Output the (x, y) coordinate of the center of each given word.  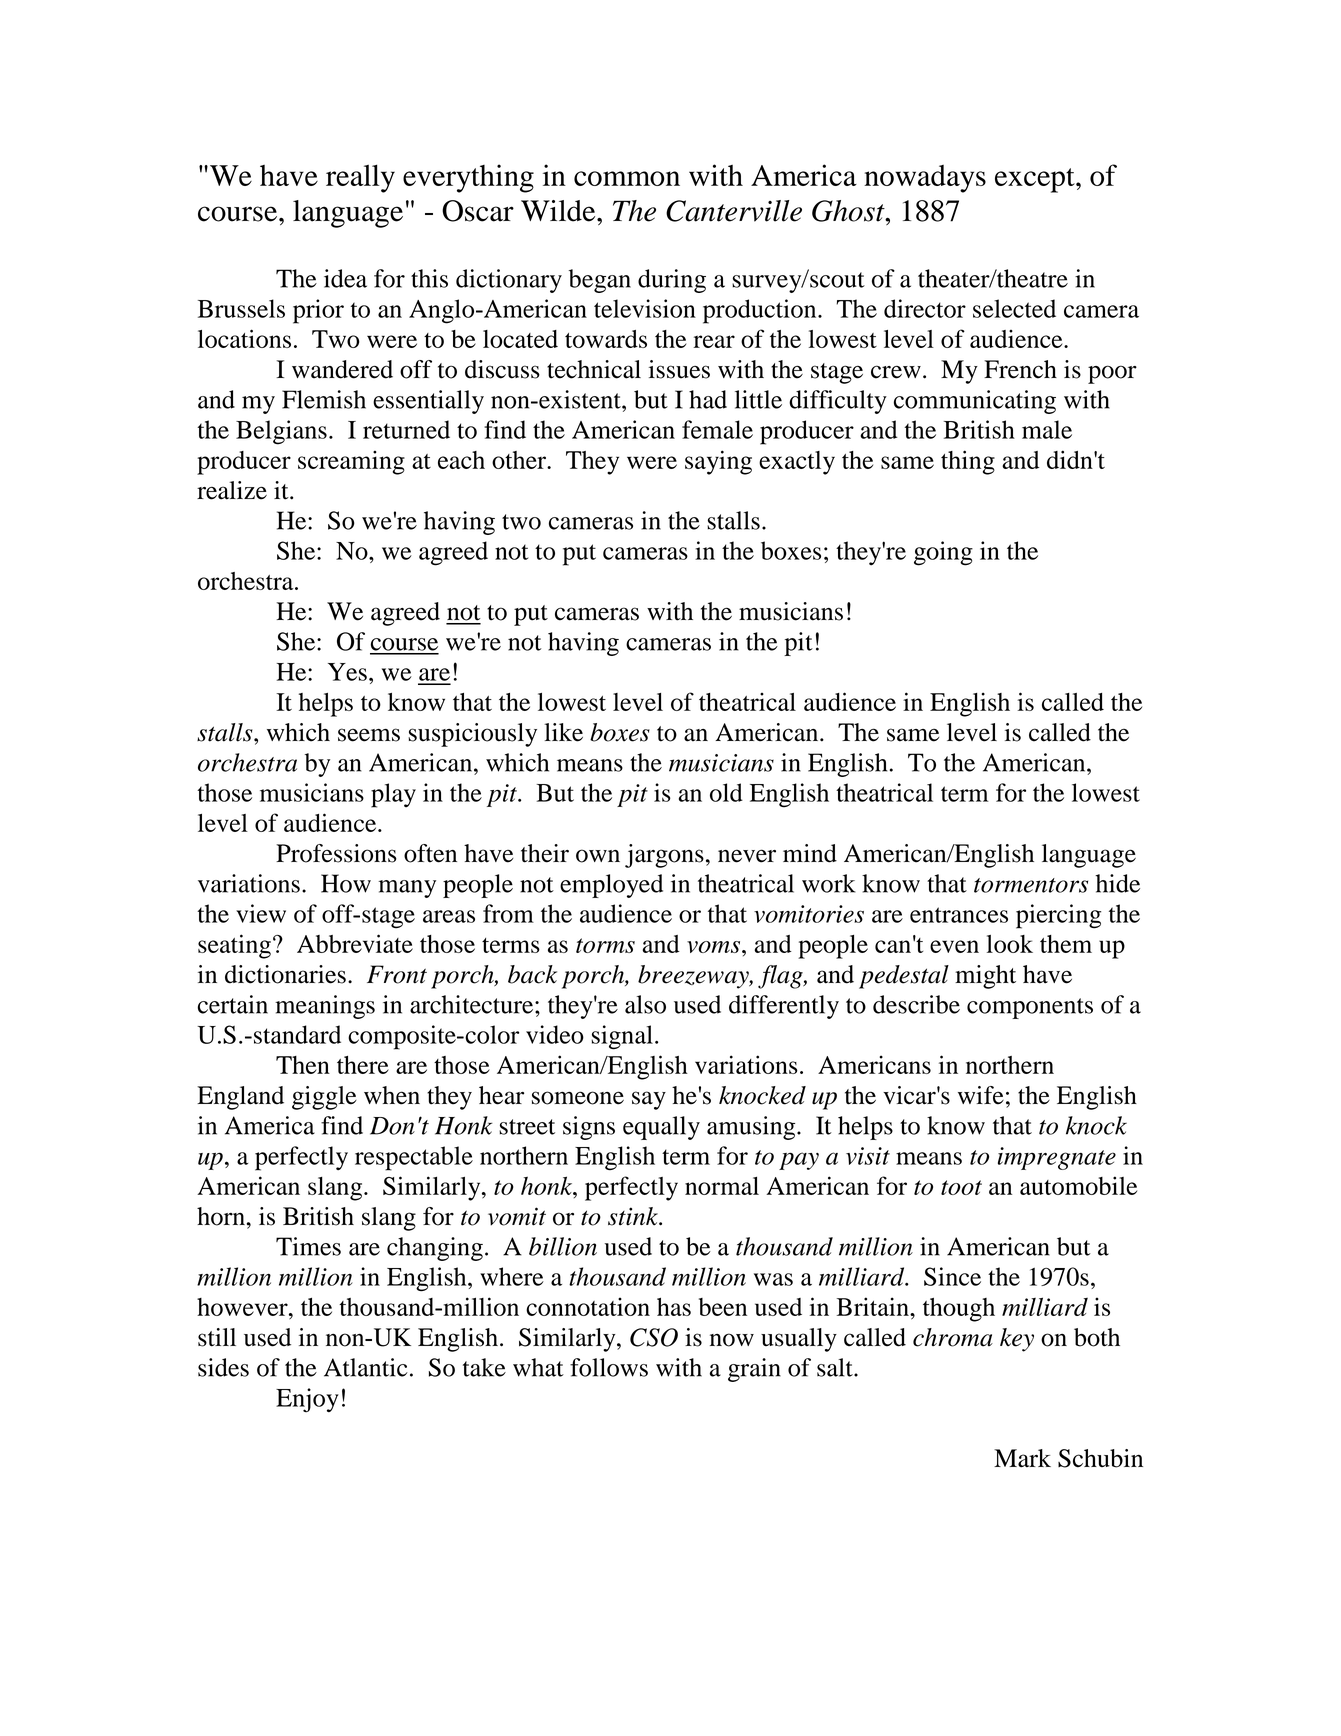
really (360, 178)
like (563, 732)
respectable (414, 1158)
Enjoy (307, 1400)
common (627, 178)
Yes (347, 672)
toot (961, 1187)
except (1036, 180)
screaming (351, 463)
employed (611, 886)
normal (722, 1186)
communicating (975, 402)
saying (718, 462)
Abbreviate (355, 943)
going (943, 553)
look (1010, 944)
